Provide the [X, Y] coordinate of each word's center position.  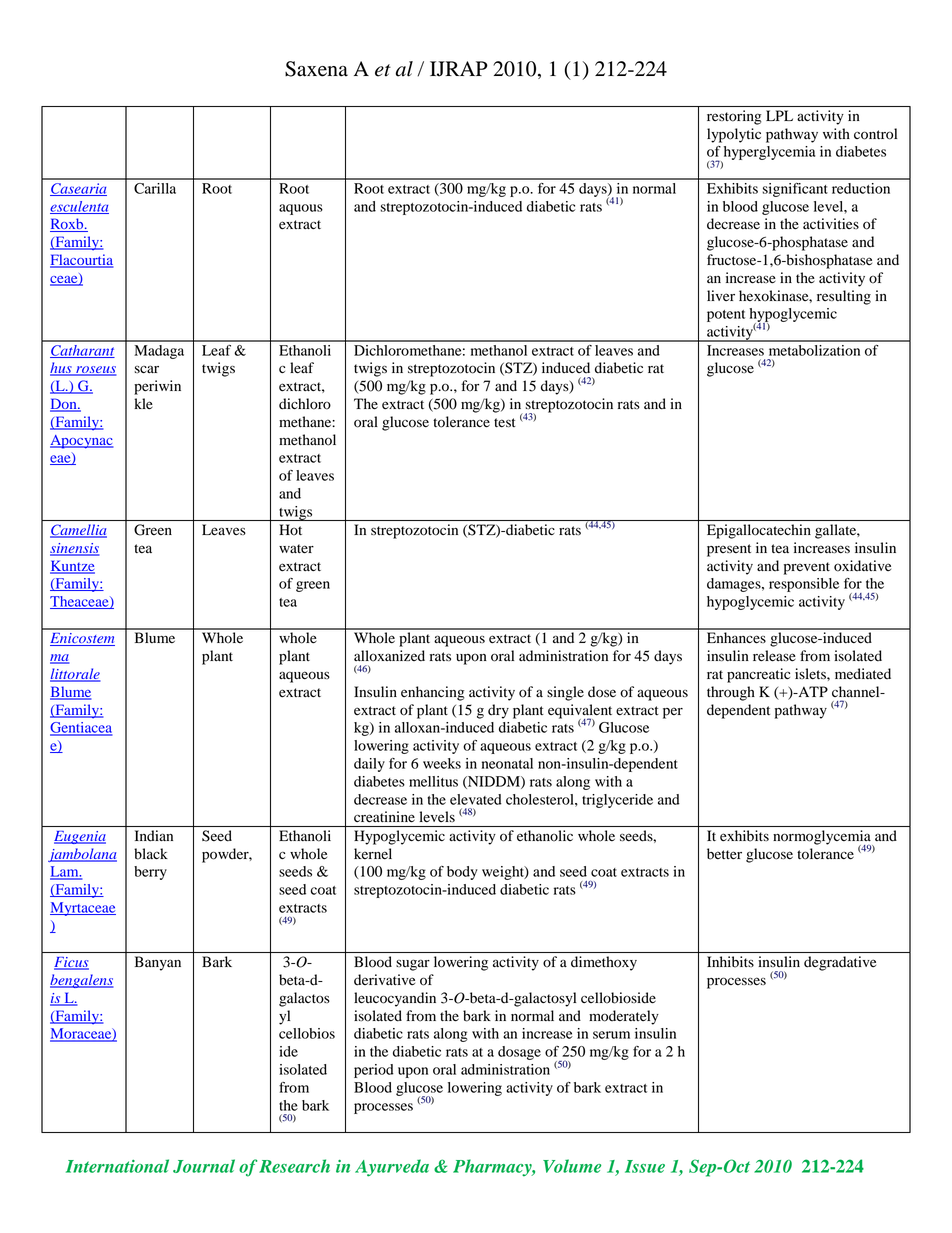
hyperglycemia [768, 154]
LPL [779, 115]
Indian [154, 835]
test [505, 423]
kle [143, 404]
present [729, 550]
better [724, 854]
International [117, 1166]
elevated [476, 799]
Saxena [316, 69]
